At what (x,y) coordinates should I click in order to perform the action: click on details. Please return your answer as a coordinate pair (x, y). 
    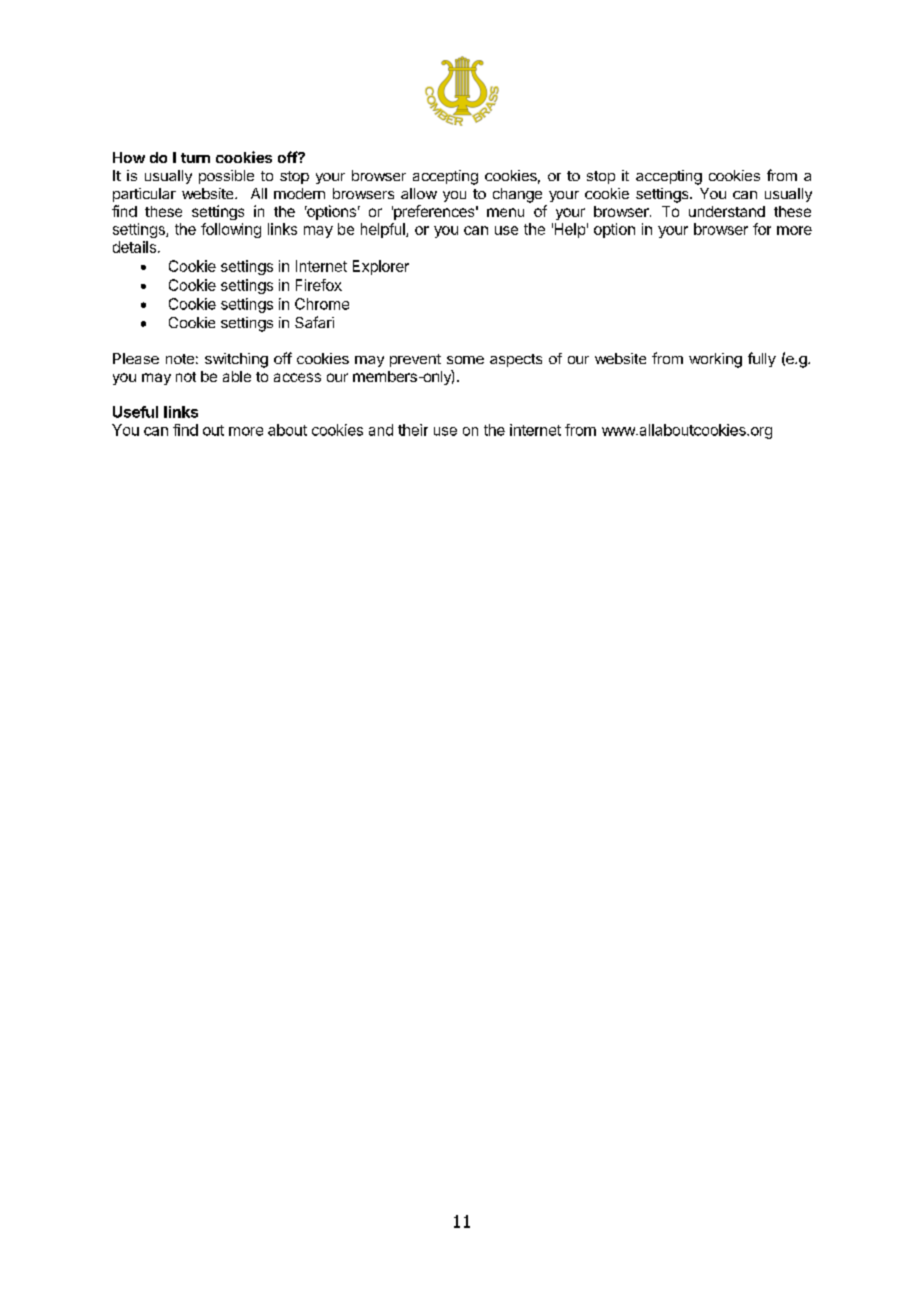
    Looking at the image, I should click on (134, 247).
